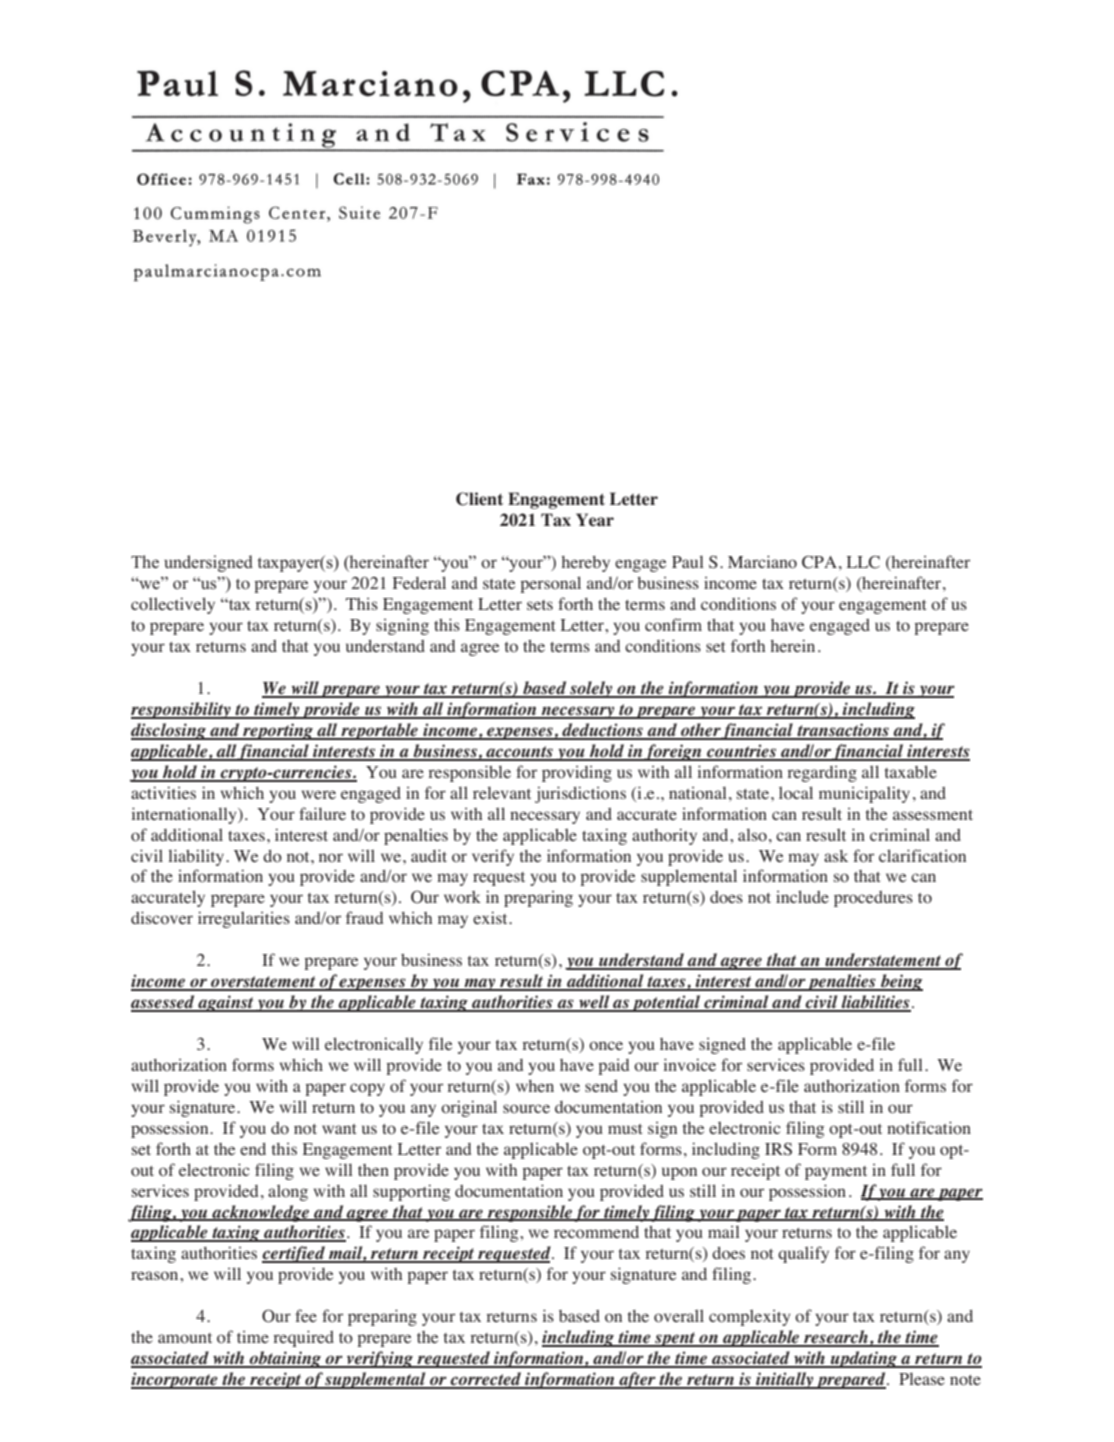  What do you see at coordinates (285, 1359) in the page?
I see `obtaining` at bounding box center [285, 1359].
